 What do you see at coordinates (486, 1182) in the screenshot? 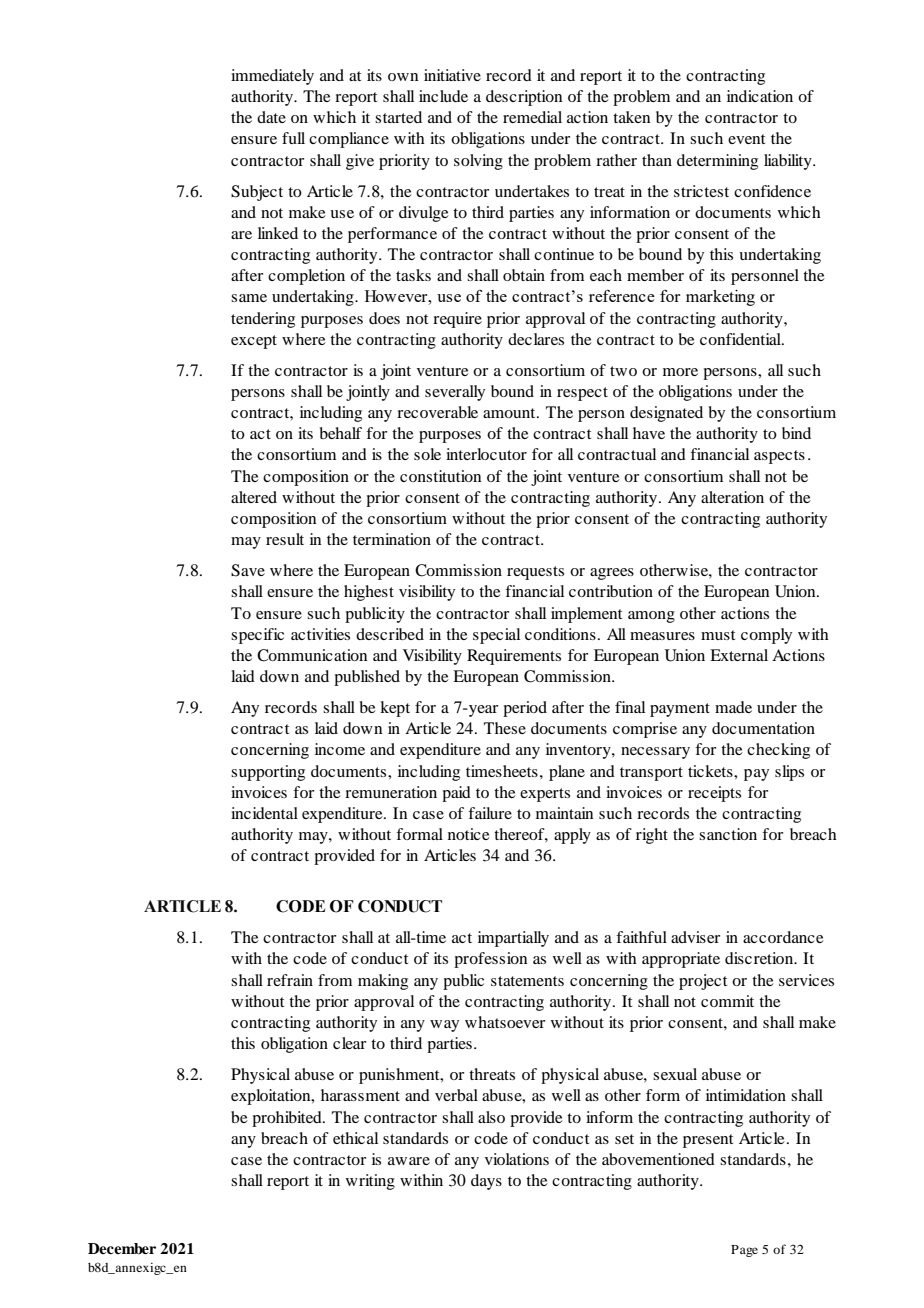
I see `days` at bounding box center [486, 1182].
